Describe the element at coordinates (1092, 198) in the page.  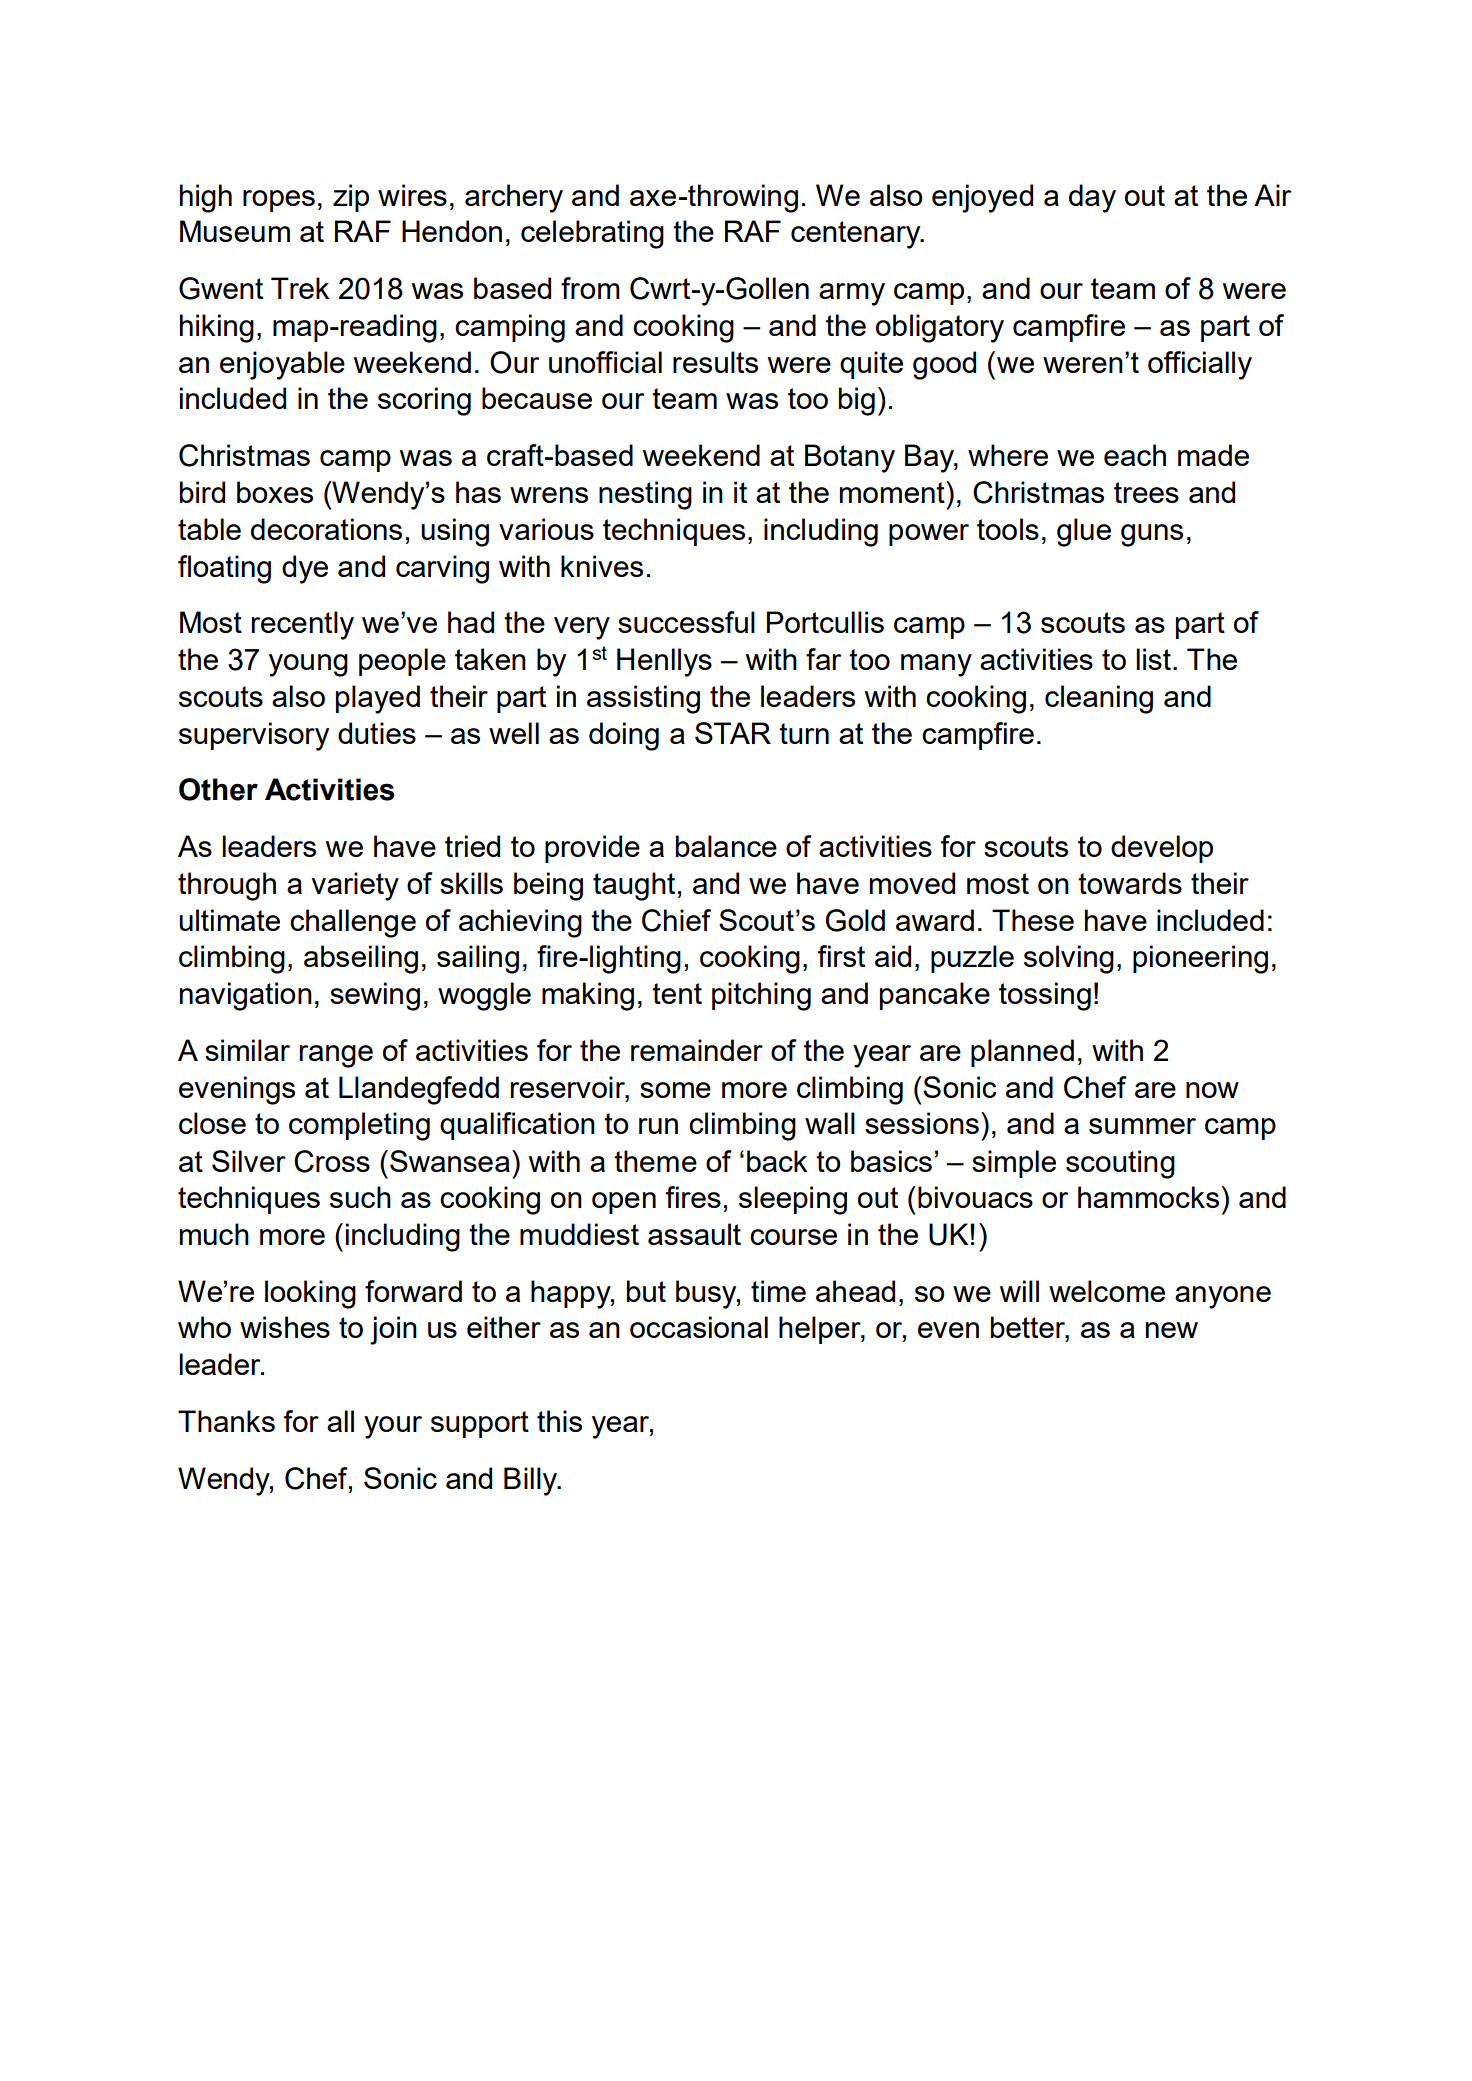
I see `day` at that location.
